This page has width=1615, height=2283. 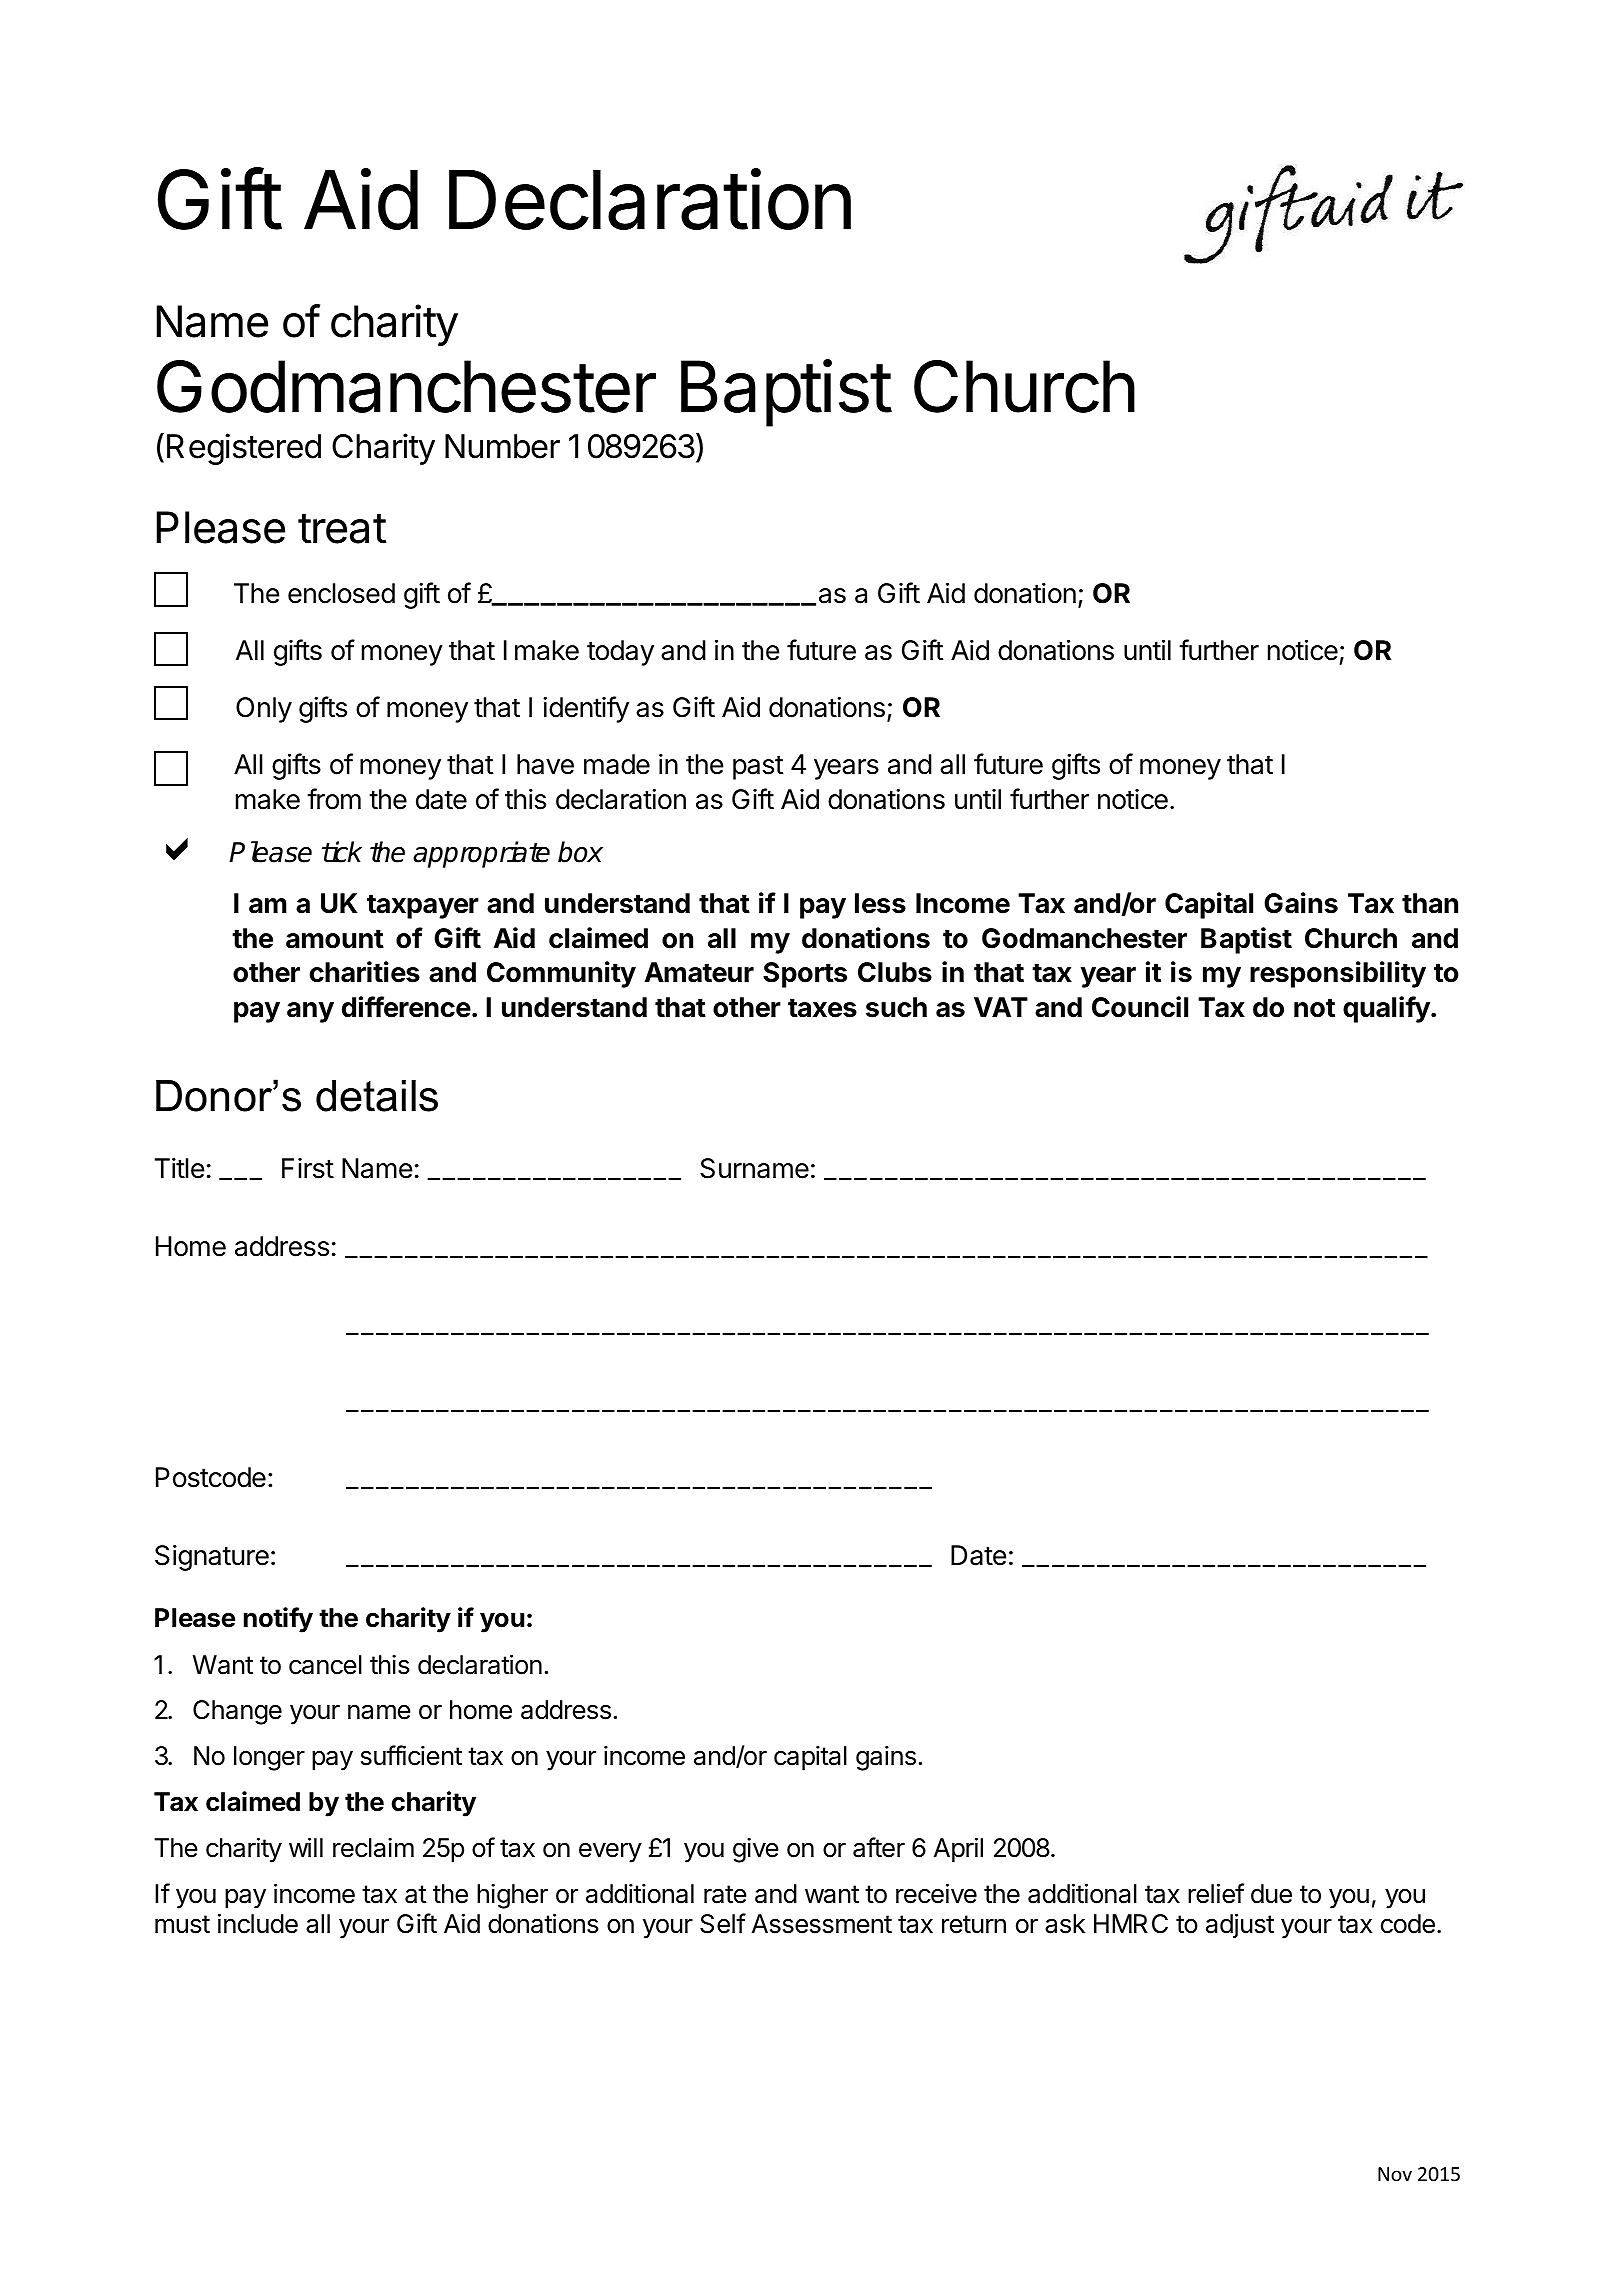 What do you see at coordinates (258, 1923) in the page?
I see `include` at bounding box center [258, 1923].
